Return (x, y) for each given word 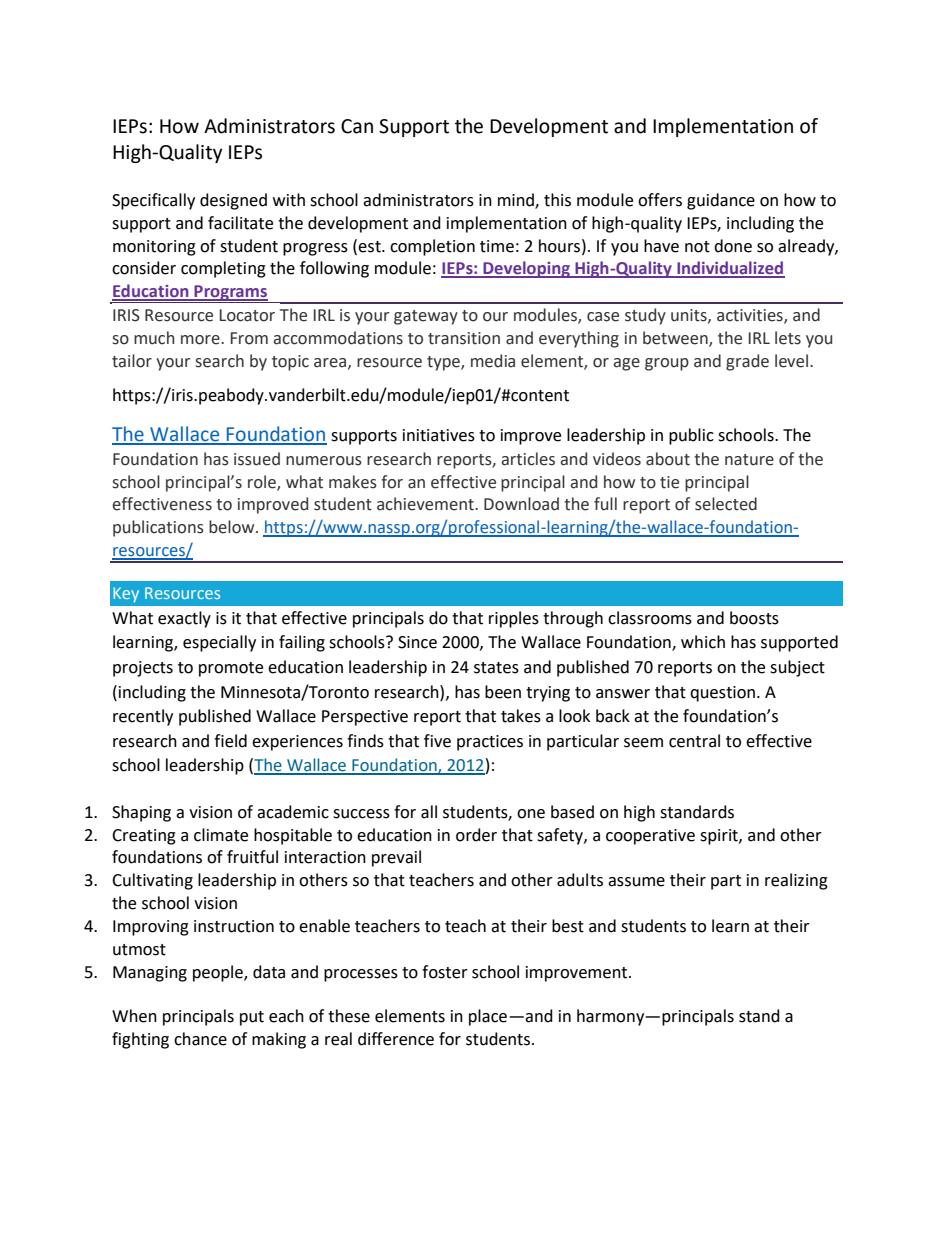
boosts (754, 618)
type (444, 363)
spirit (720, 837)
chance (200, 1039)
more (201, 340)
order (476, 835)
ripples (514, 619)
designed (233, 201)
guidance (721, 201)
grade (747, 362)
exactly (184, 619)
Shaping (141, 813)
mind (517, 201)
